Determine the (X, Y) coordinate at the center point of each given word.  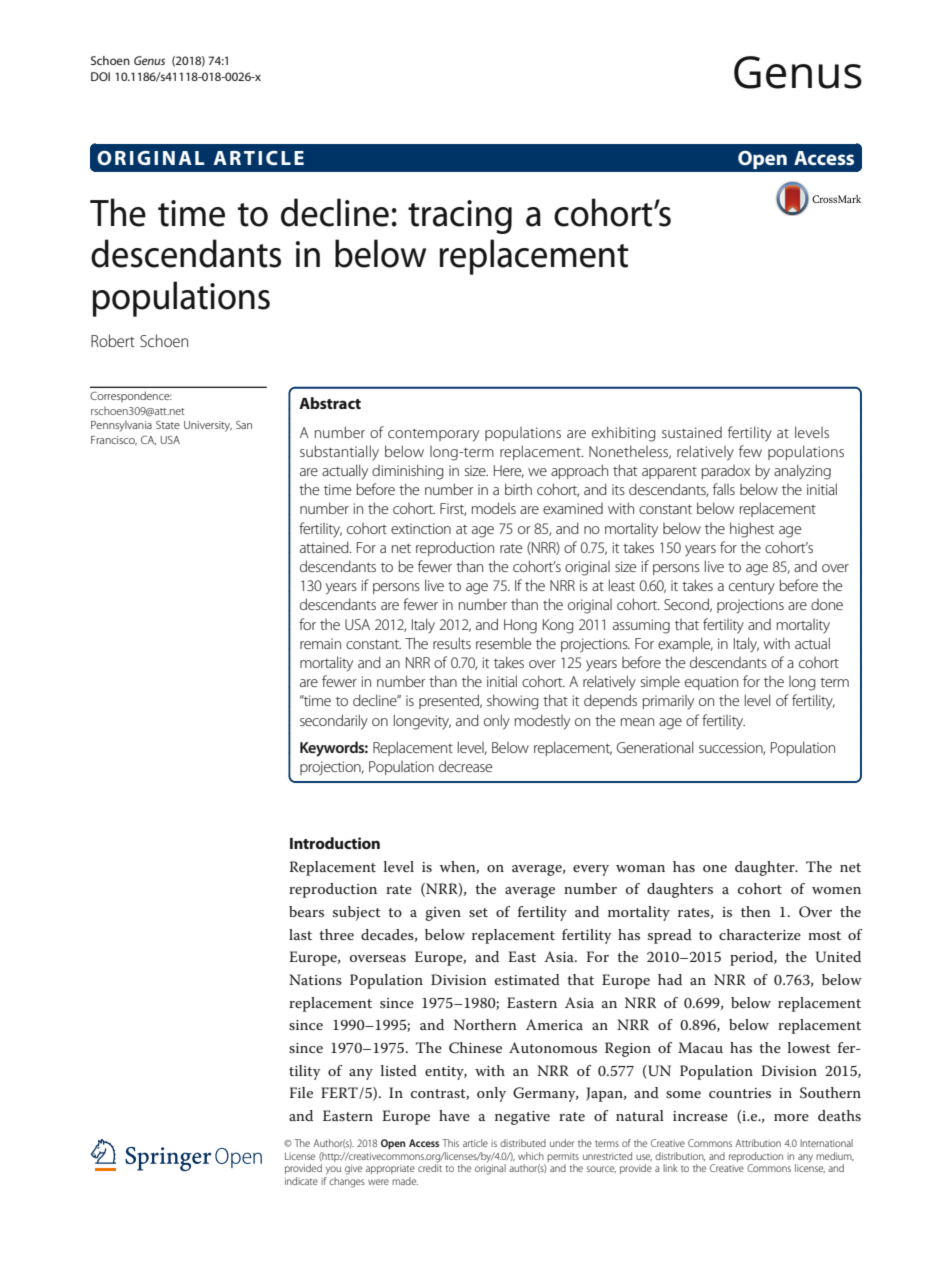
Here (509, 471)
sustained (692, 432)
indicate (301, 1181)
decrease (466, 766)
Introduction (335, 843)
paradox (726, 472)
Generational (655, 747)
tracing (460, 217)
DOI (100, 76)
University (208, 426)
